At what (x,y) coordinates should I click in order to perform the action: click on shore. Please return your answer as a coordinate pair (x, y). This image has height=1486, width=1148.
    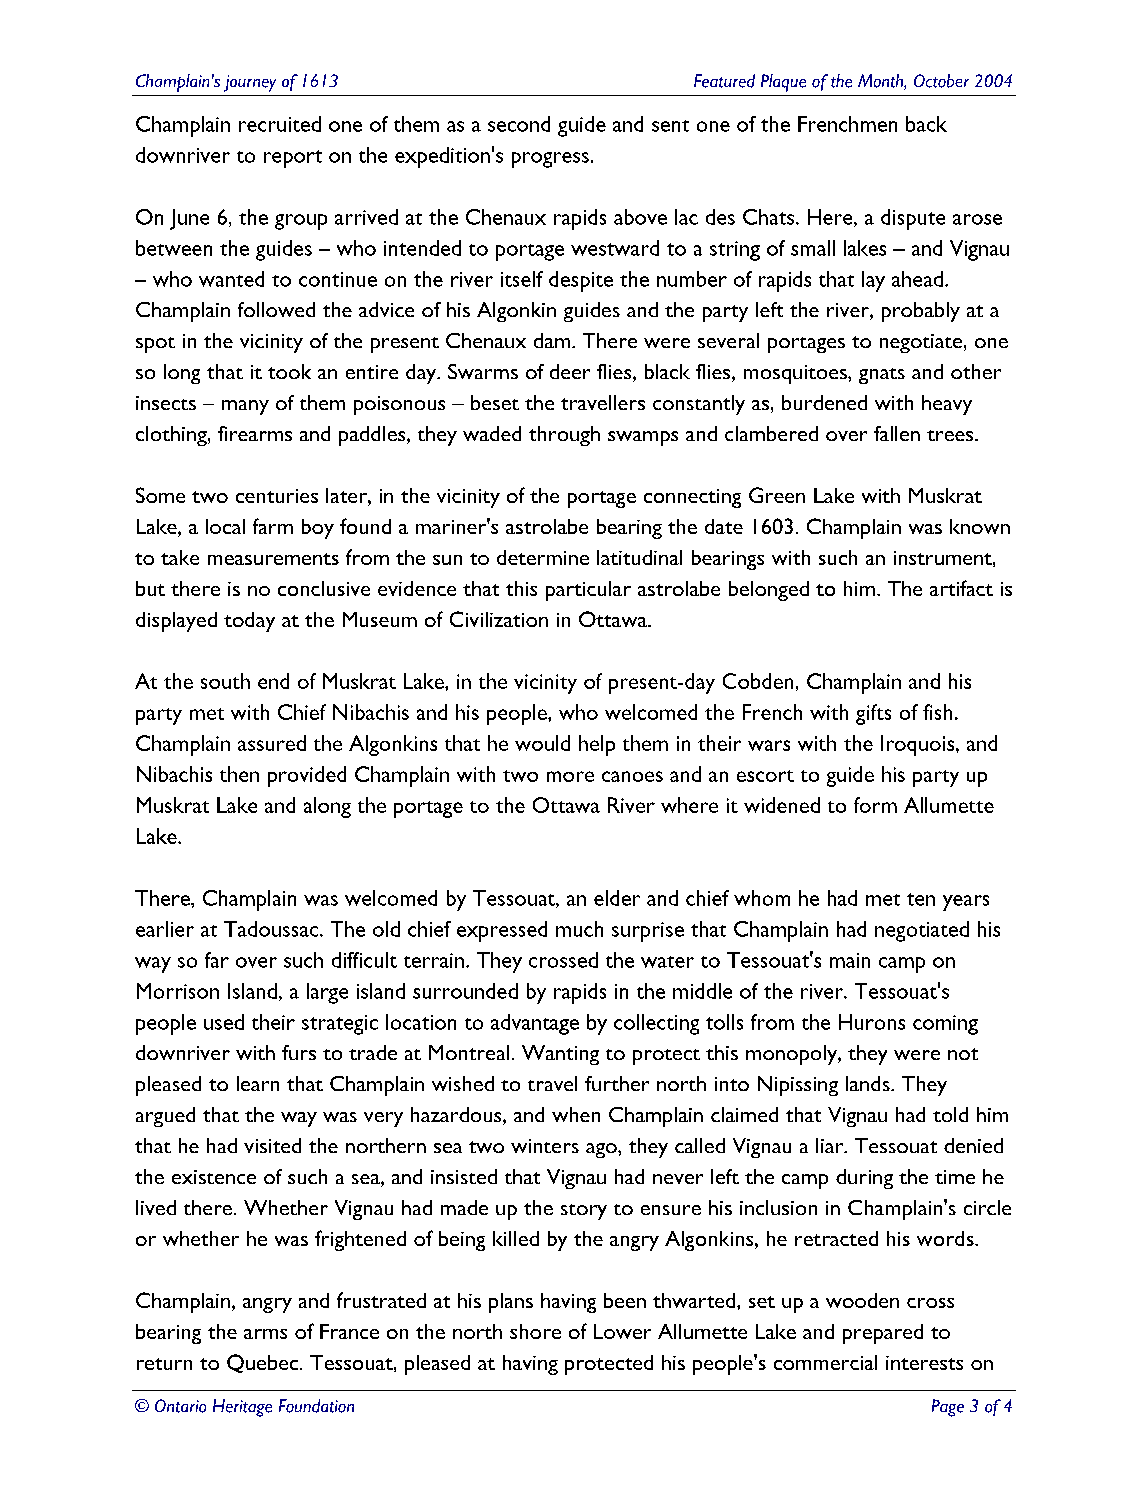
    Looking at the image, I should click on (535, 1331).
